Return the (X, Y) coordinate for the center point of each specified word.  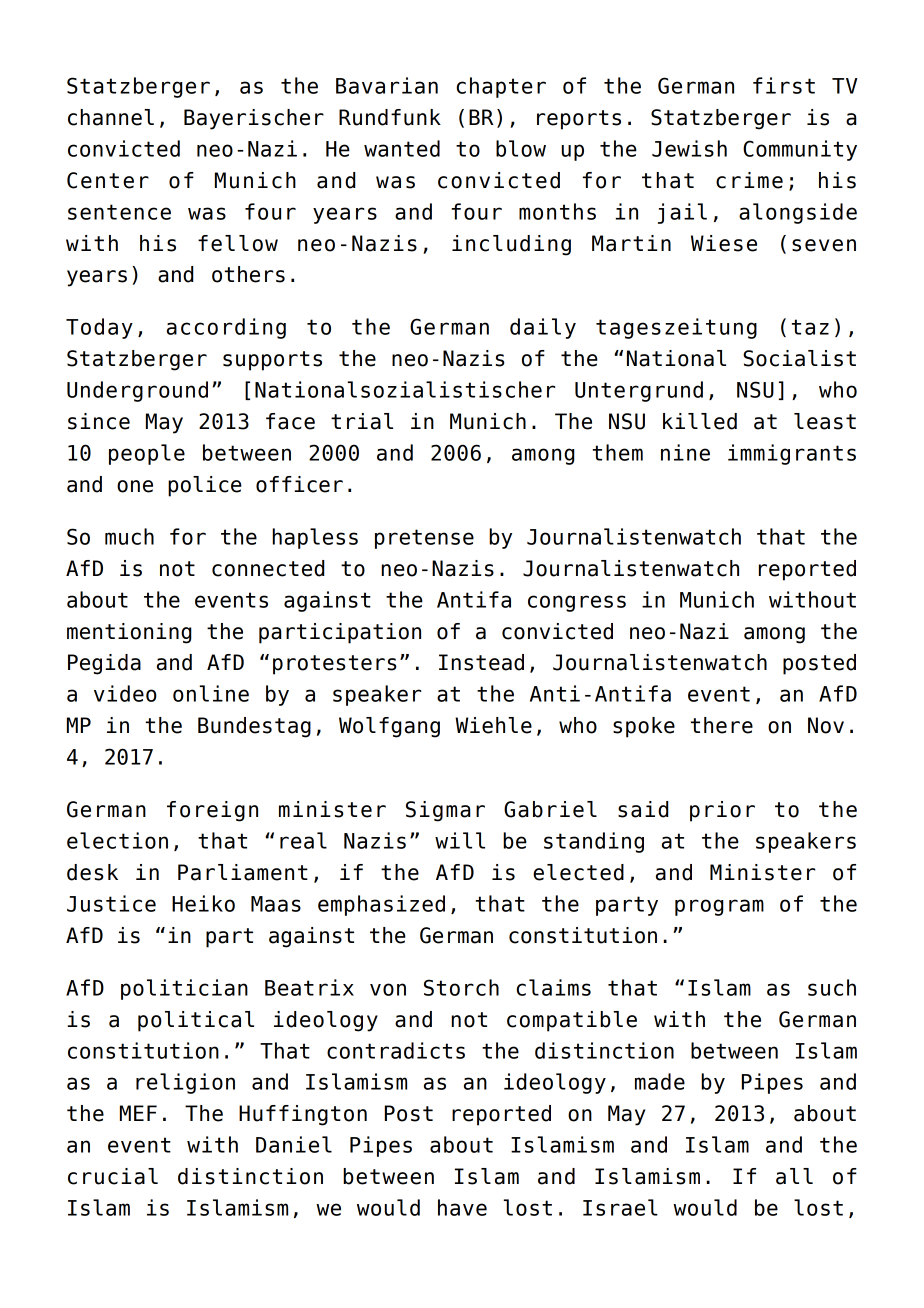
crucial (113, 1176)
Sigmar (445, 811)
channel (111, 117)
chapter (501, 87)
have (462, 1207)
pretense (424, 539)
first (784, 85)
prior (722, 811)
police (205, 486)
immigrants (792, 454)
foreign (212, 811)
